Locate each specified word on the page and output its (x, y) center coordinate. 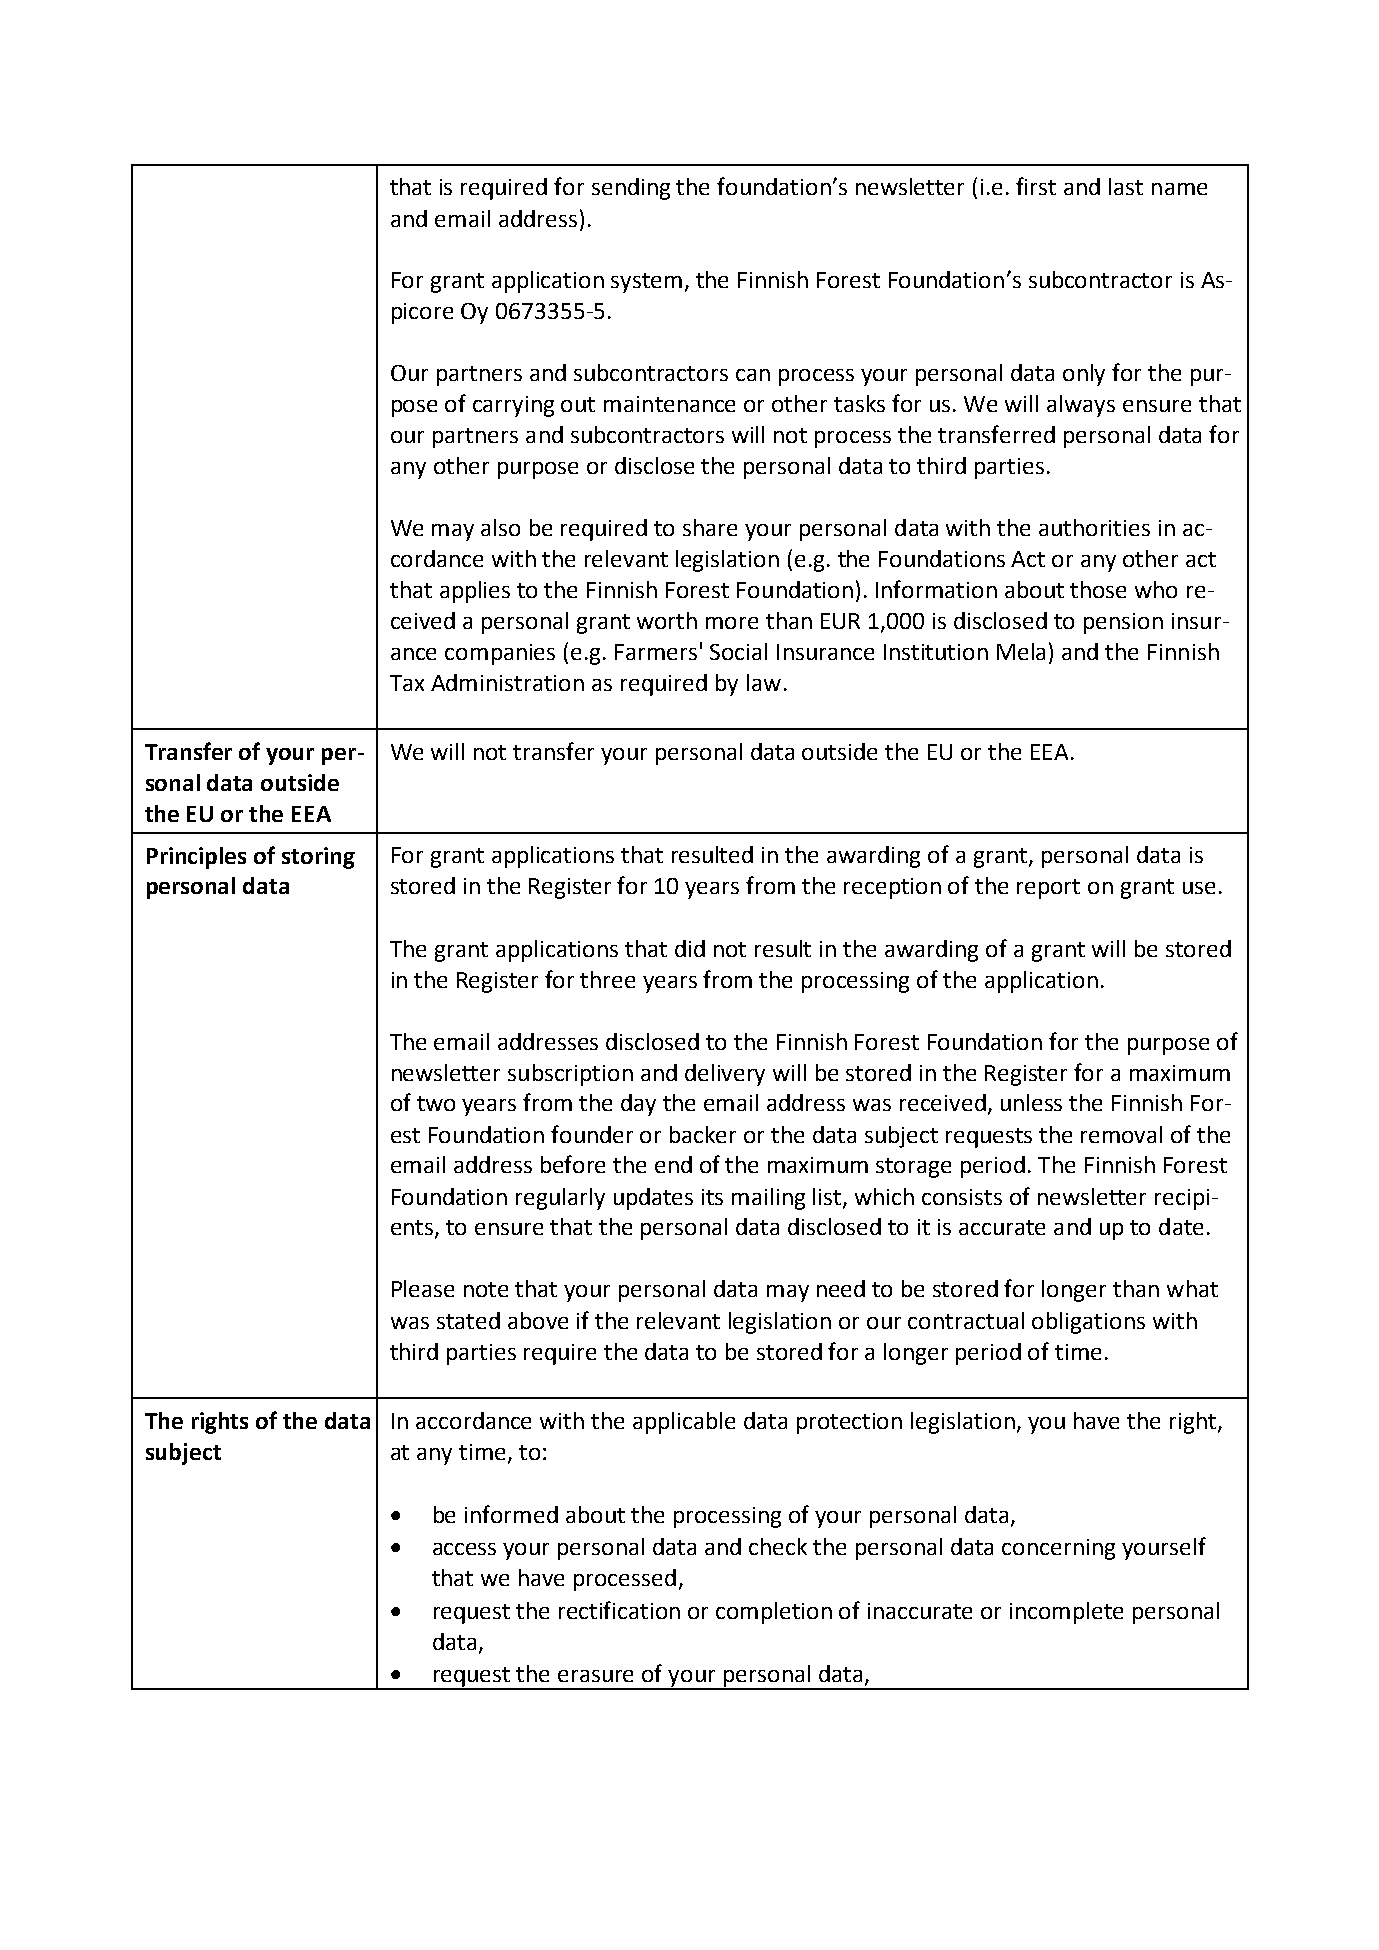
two (436, 1103)
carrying (513, 406)
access (464, 1549)
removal (1121, 1134)
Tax (407, 683)
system (646, 283)
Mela (1021, 651)
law (764, 682)
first (1036, 186)
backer (703, 1134)
